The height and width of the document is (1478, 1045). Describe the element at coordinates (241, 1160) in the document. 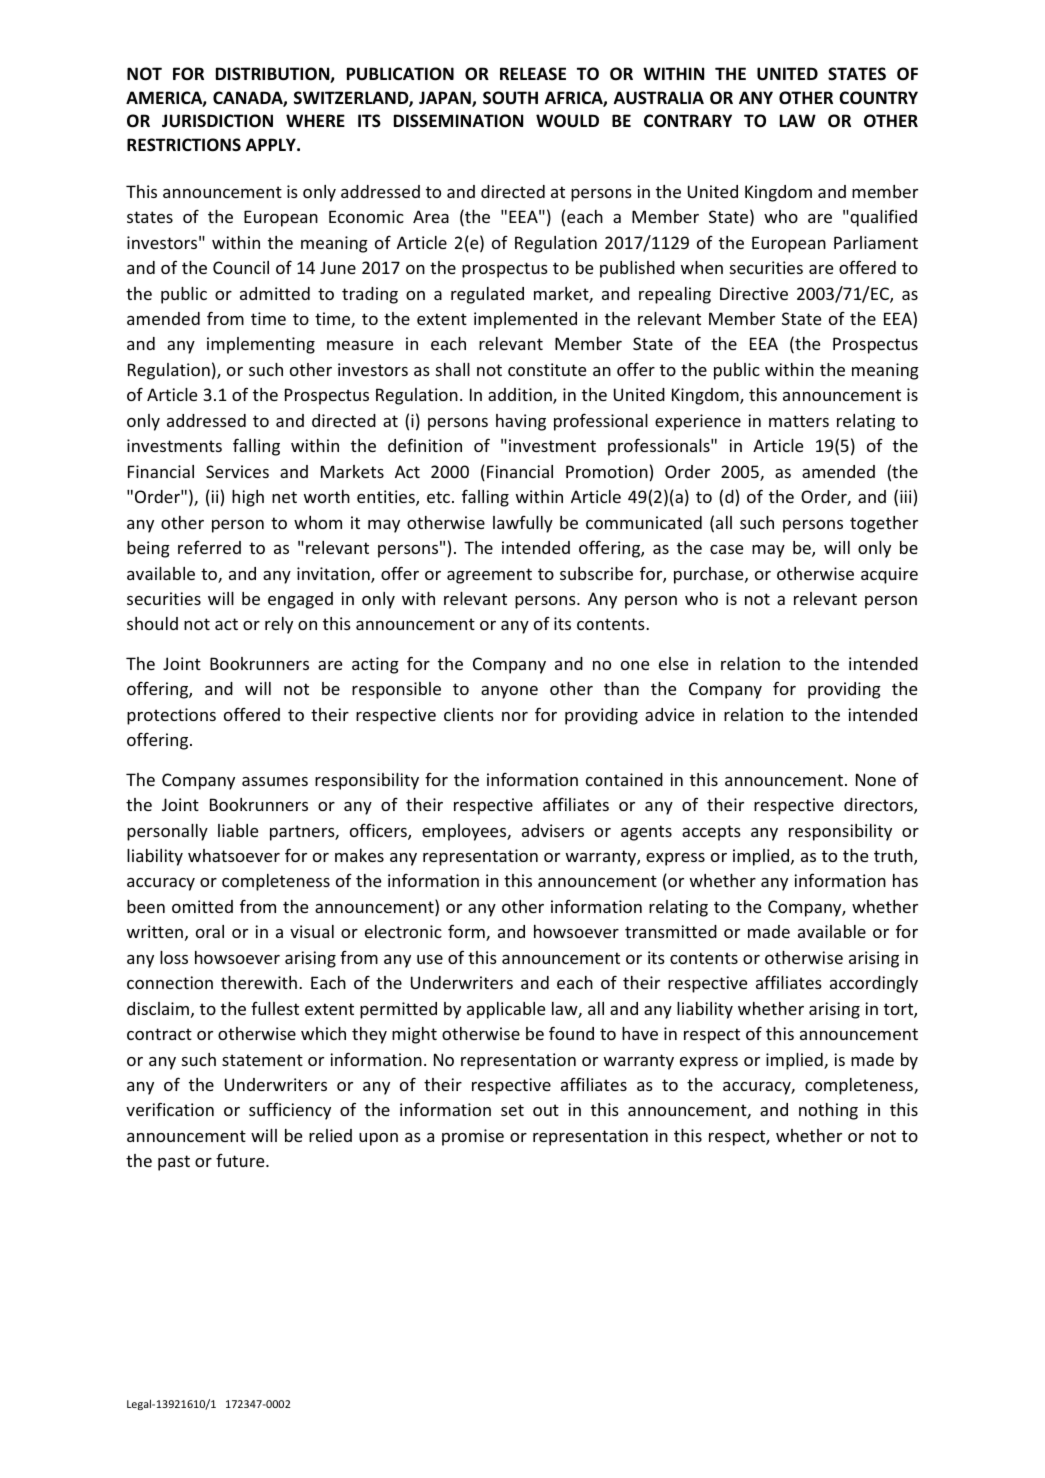

I see `future` at that location.
